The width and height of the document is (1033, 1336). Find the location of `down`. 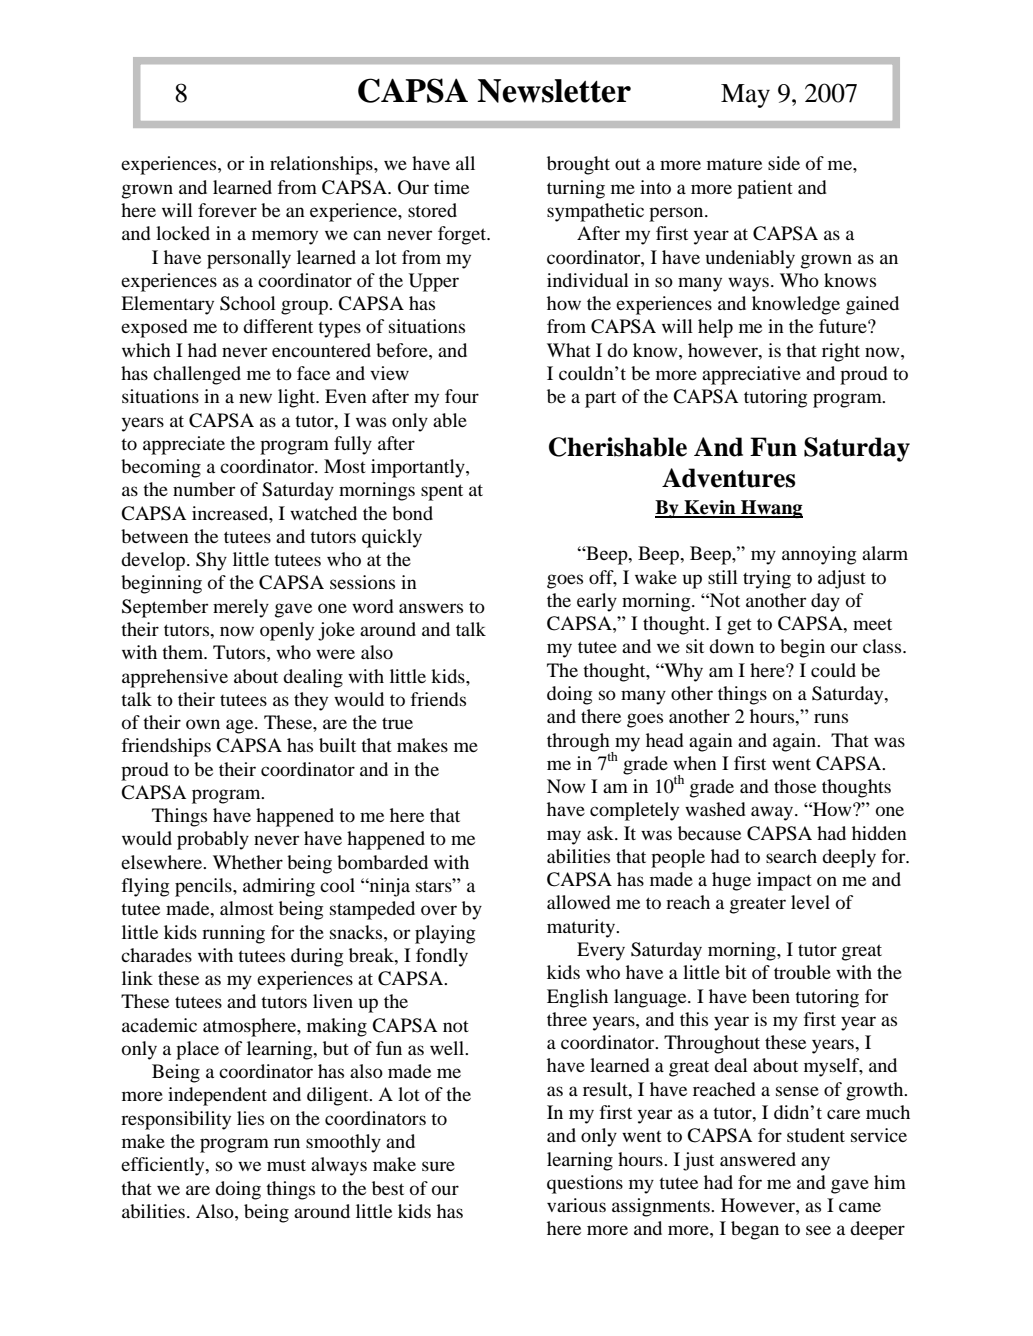

down is located at coordinates (731, 646).
